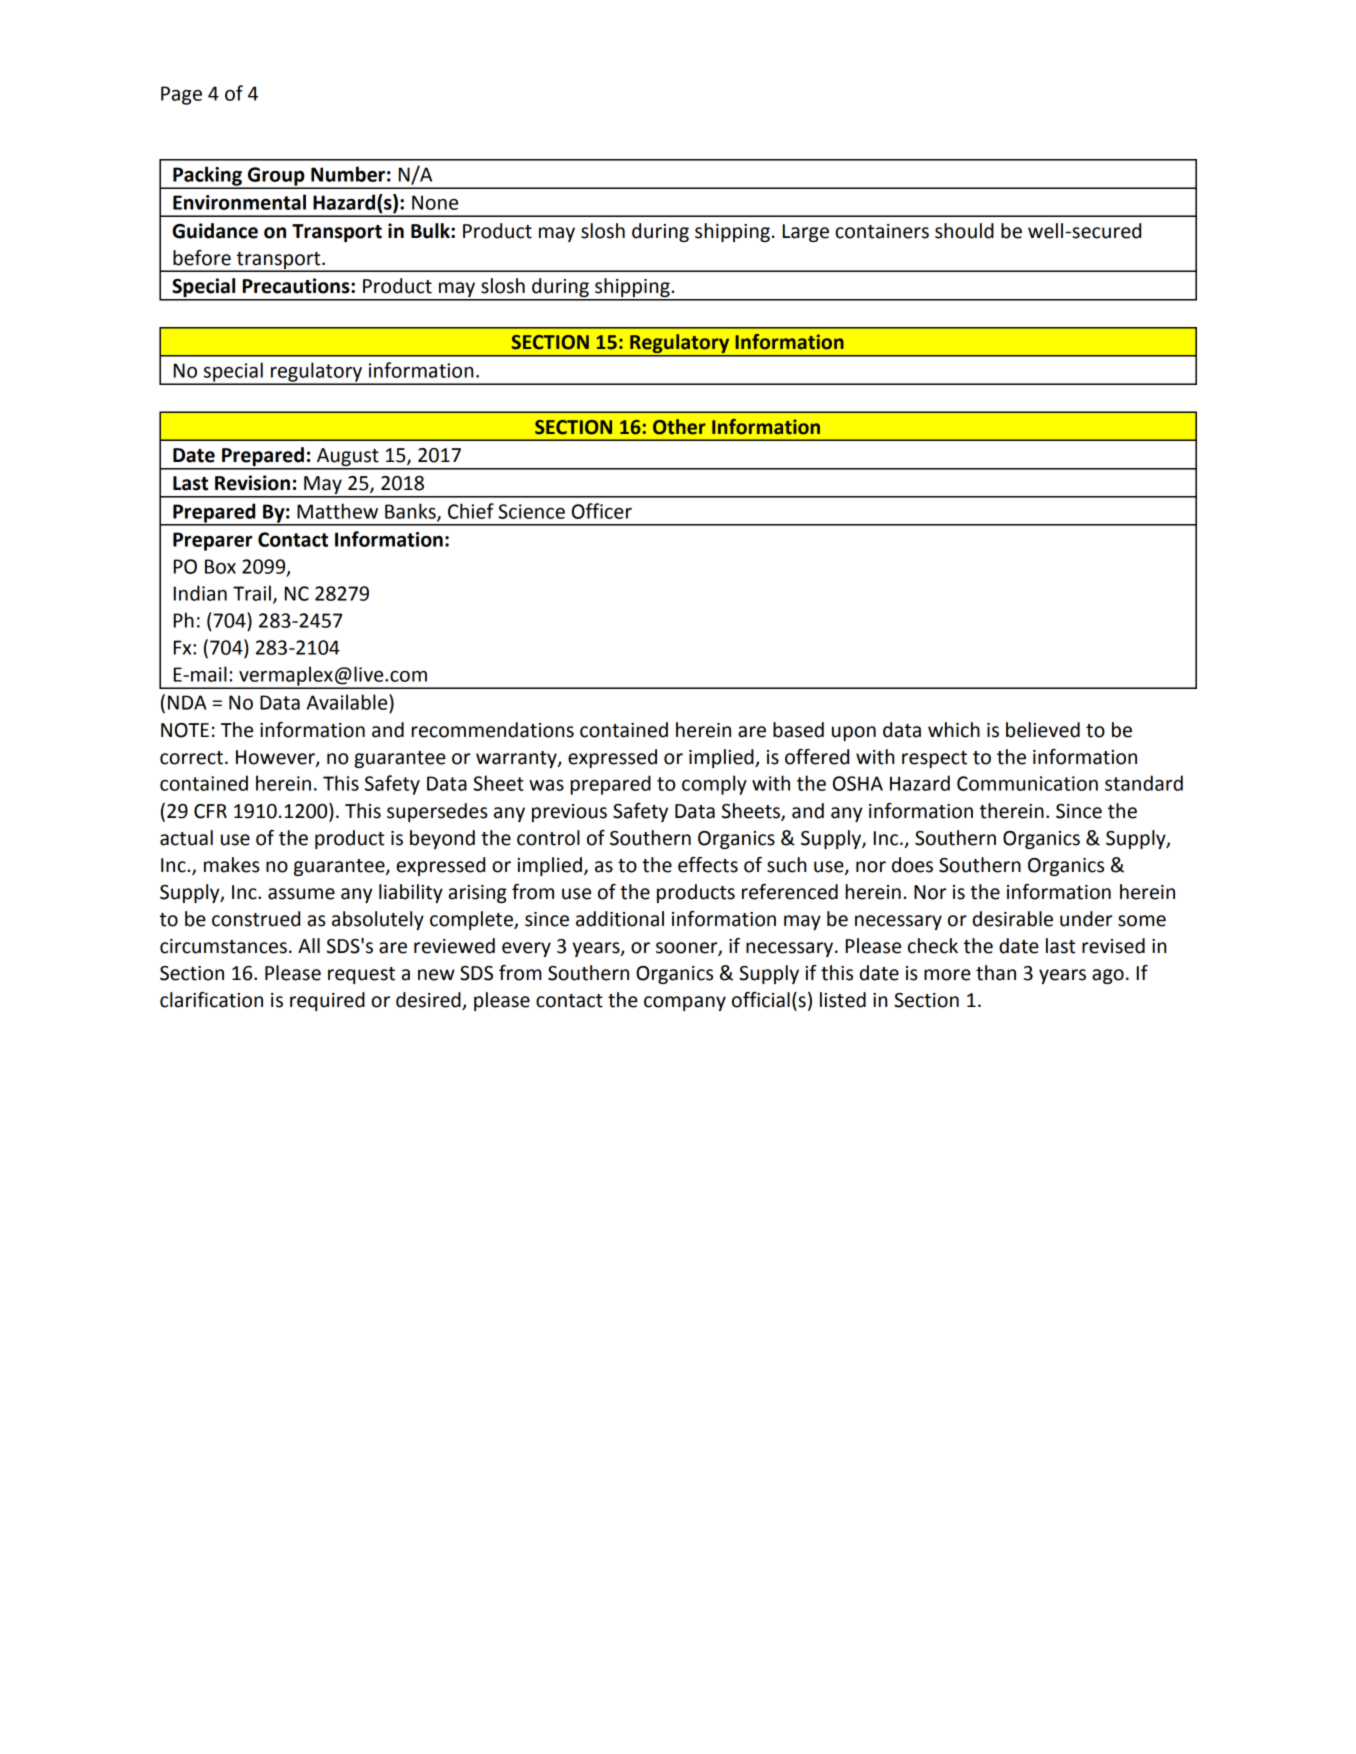 The height and width of the screenshot is (1754, 1356). I want to click on company, so click(685, 1003).
